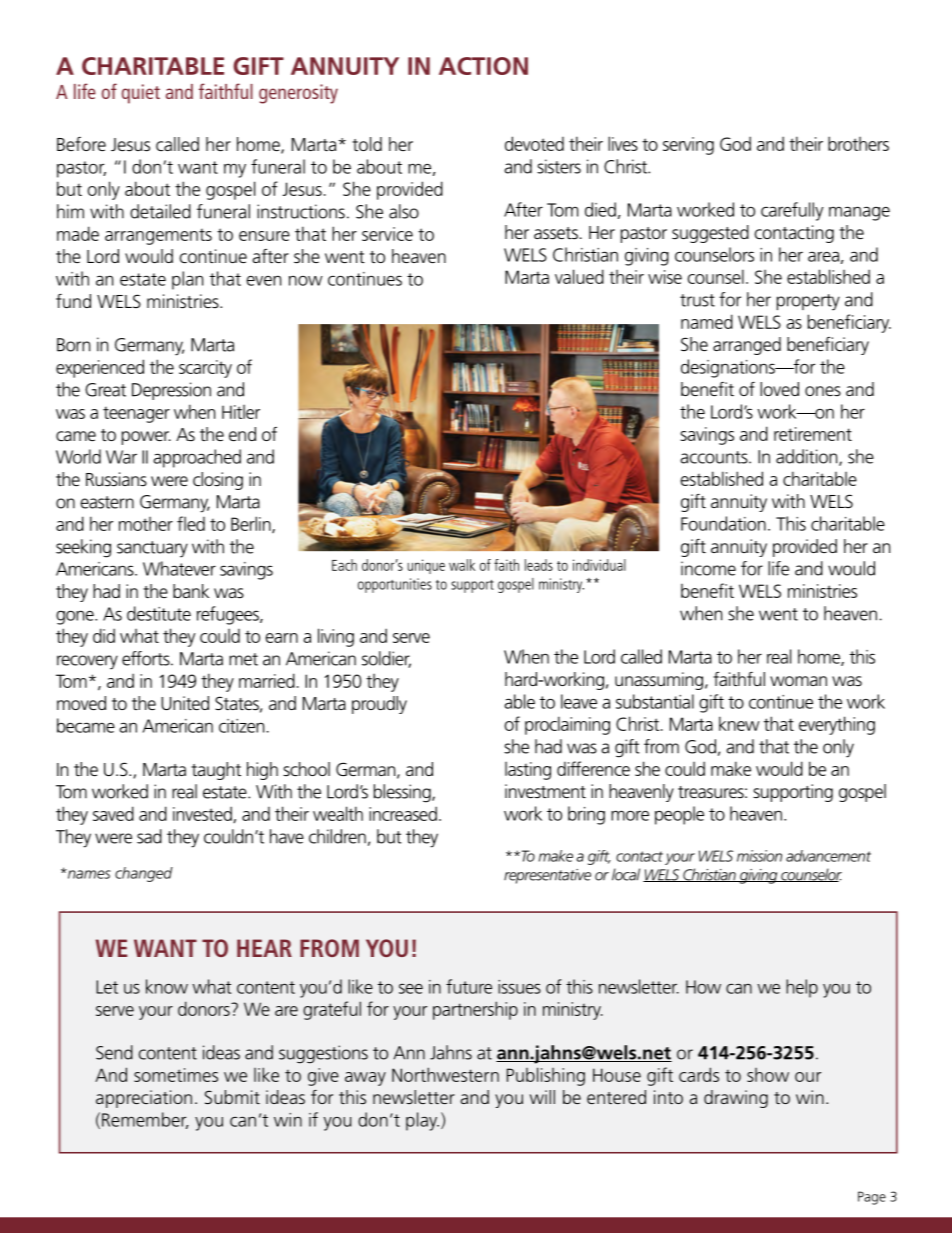  Describe the element at coordinates (146, 438) in the screenshot. I see `power` at that location.
